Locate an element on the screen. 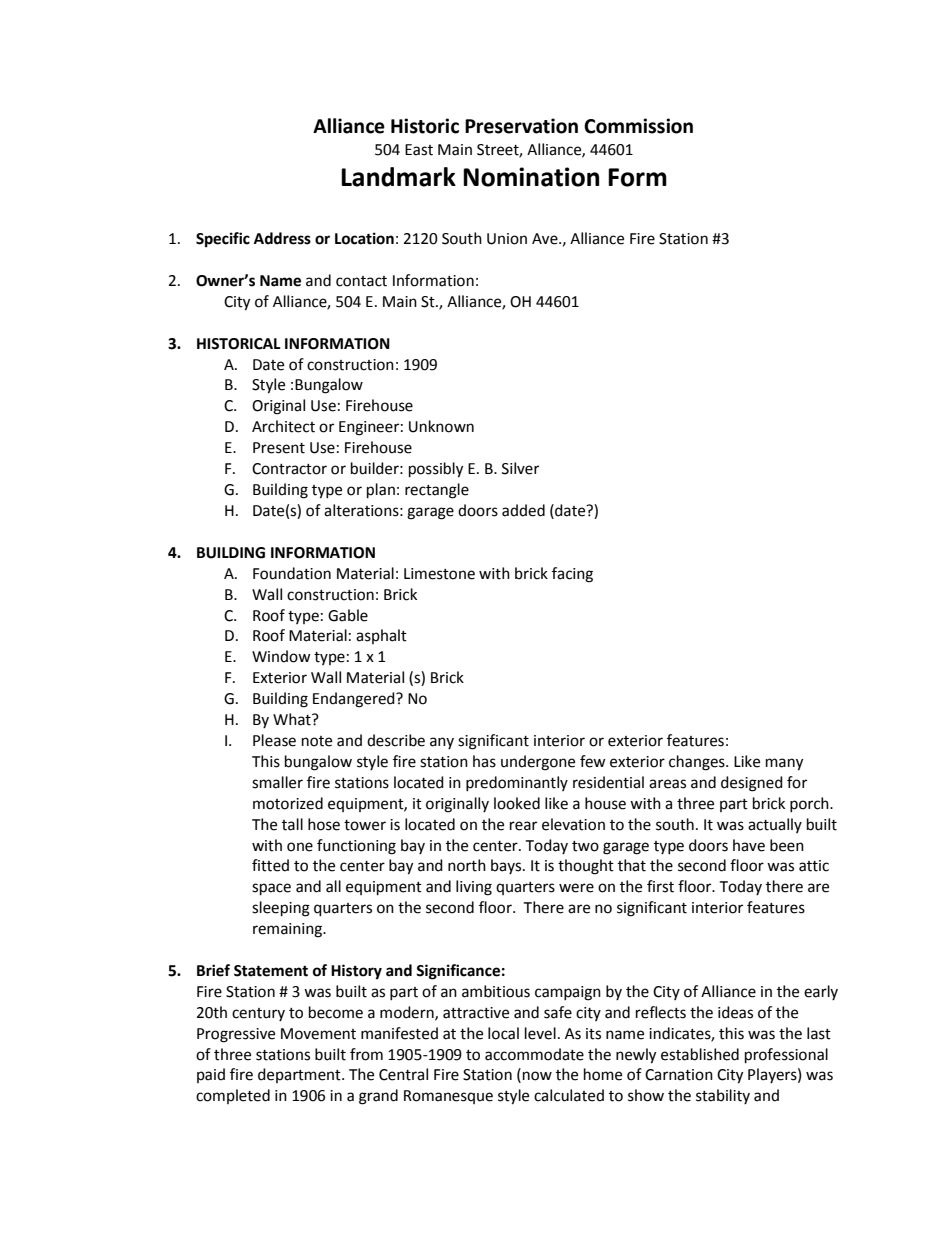 Image resolution: width=952 pixels, height=1233 pixels. Commission is located at coordinates (638, 126).
